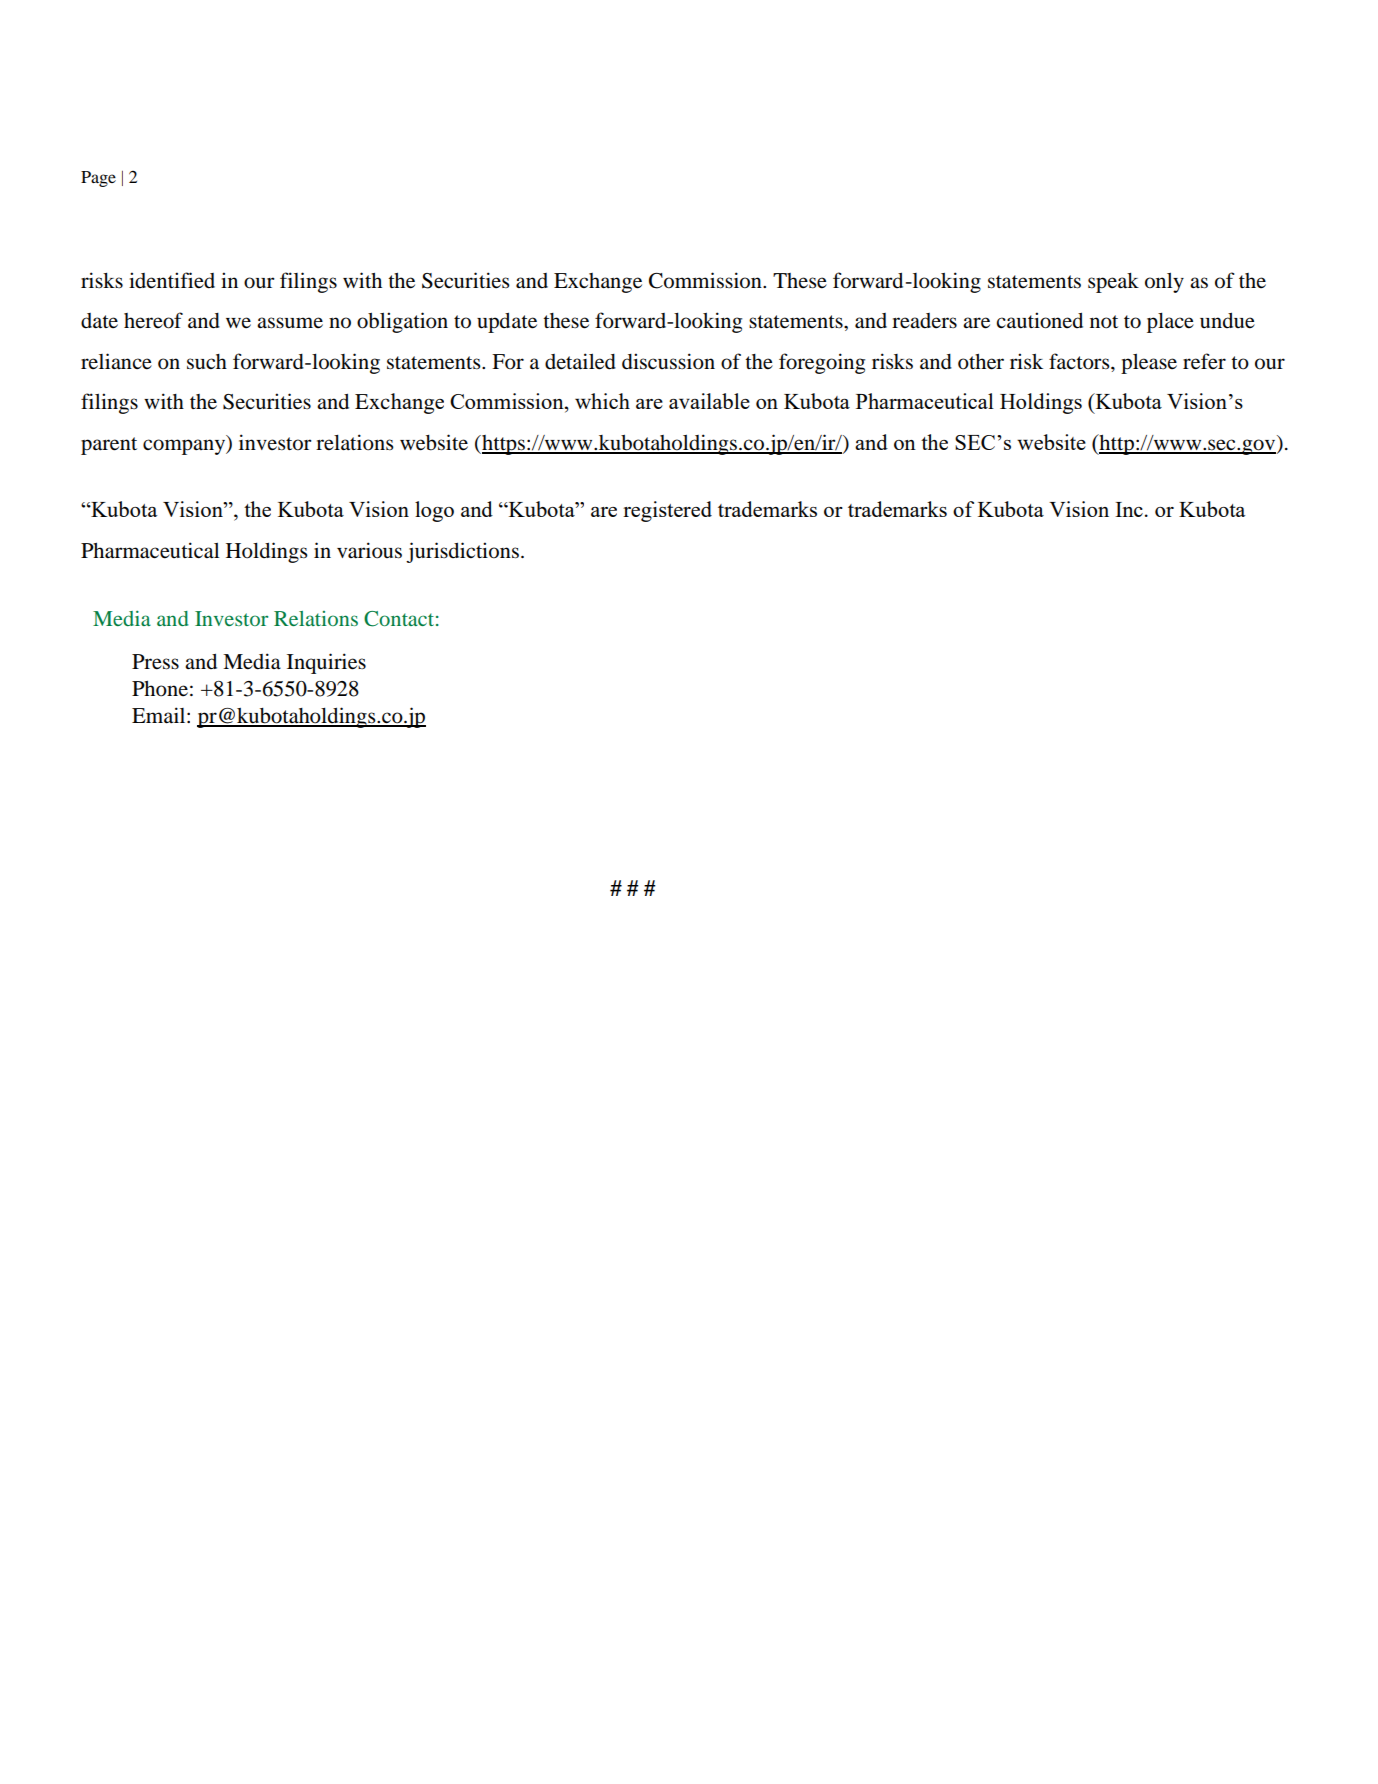 The height and width of the image is (1784, 1378). What do you see at coordinates (98, 179) in the image?
I see `Page` at bounding box center [98, 179].
